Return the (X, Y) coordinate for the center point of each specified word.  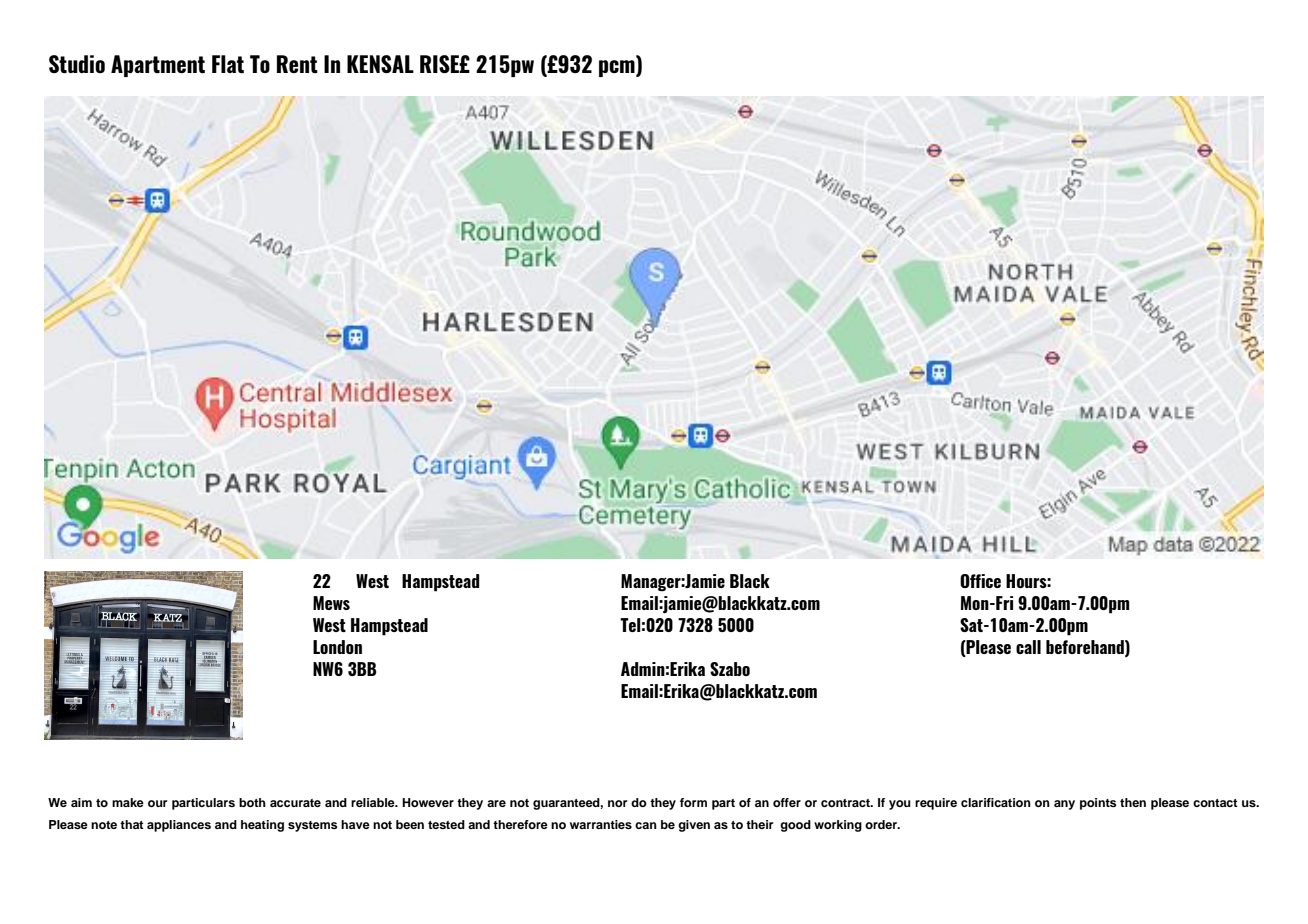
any (1064, 805)
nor (617, 803)
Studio (77, 64)
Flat (228, 64)
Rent (297, 64)
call (1028, 647)
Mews (331, 603)
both (252, 802)
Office (980, 581)
